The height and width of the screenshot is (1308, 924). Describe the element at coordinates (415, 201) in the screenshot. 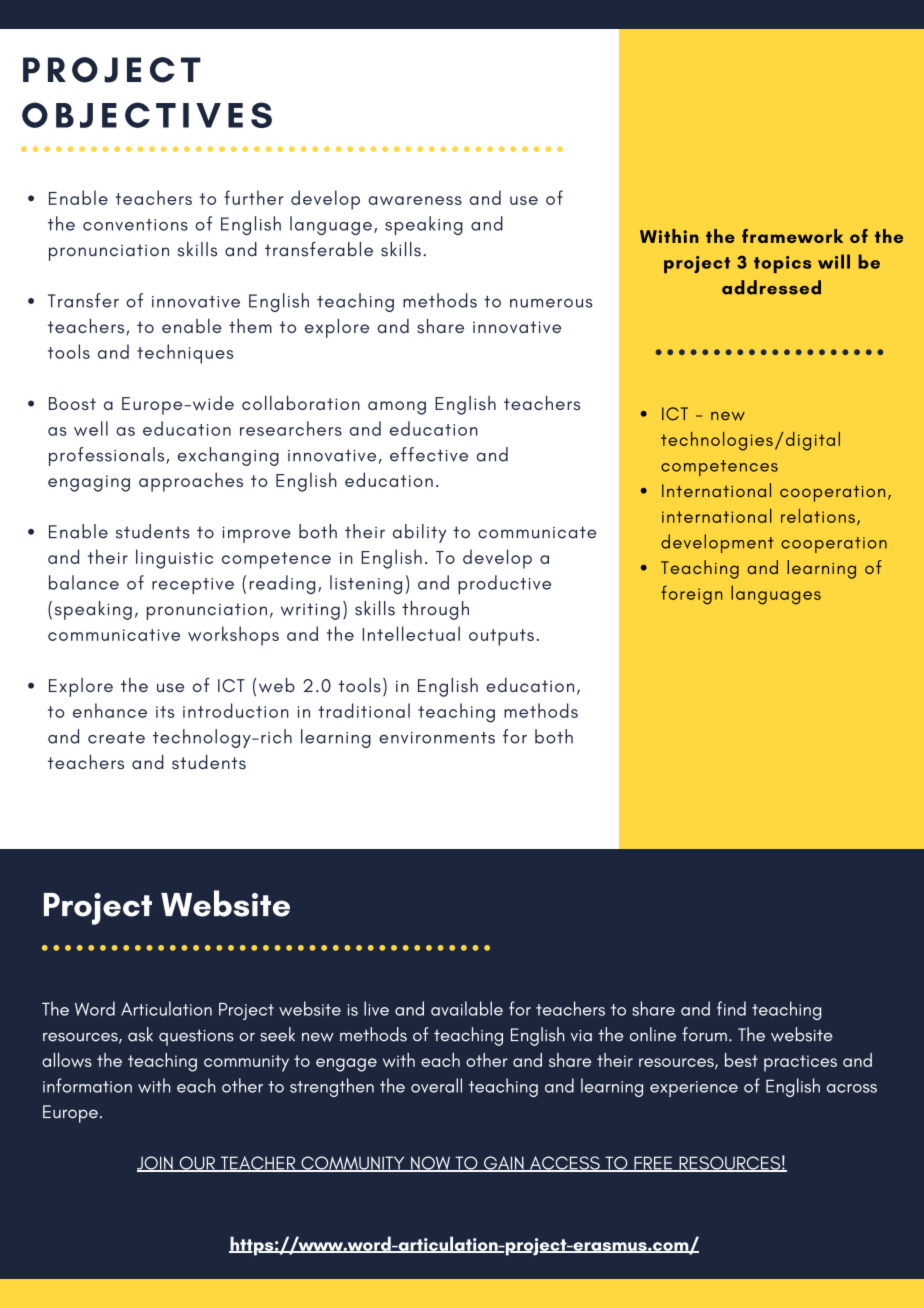

I see `awareness` at that location.
